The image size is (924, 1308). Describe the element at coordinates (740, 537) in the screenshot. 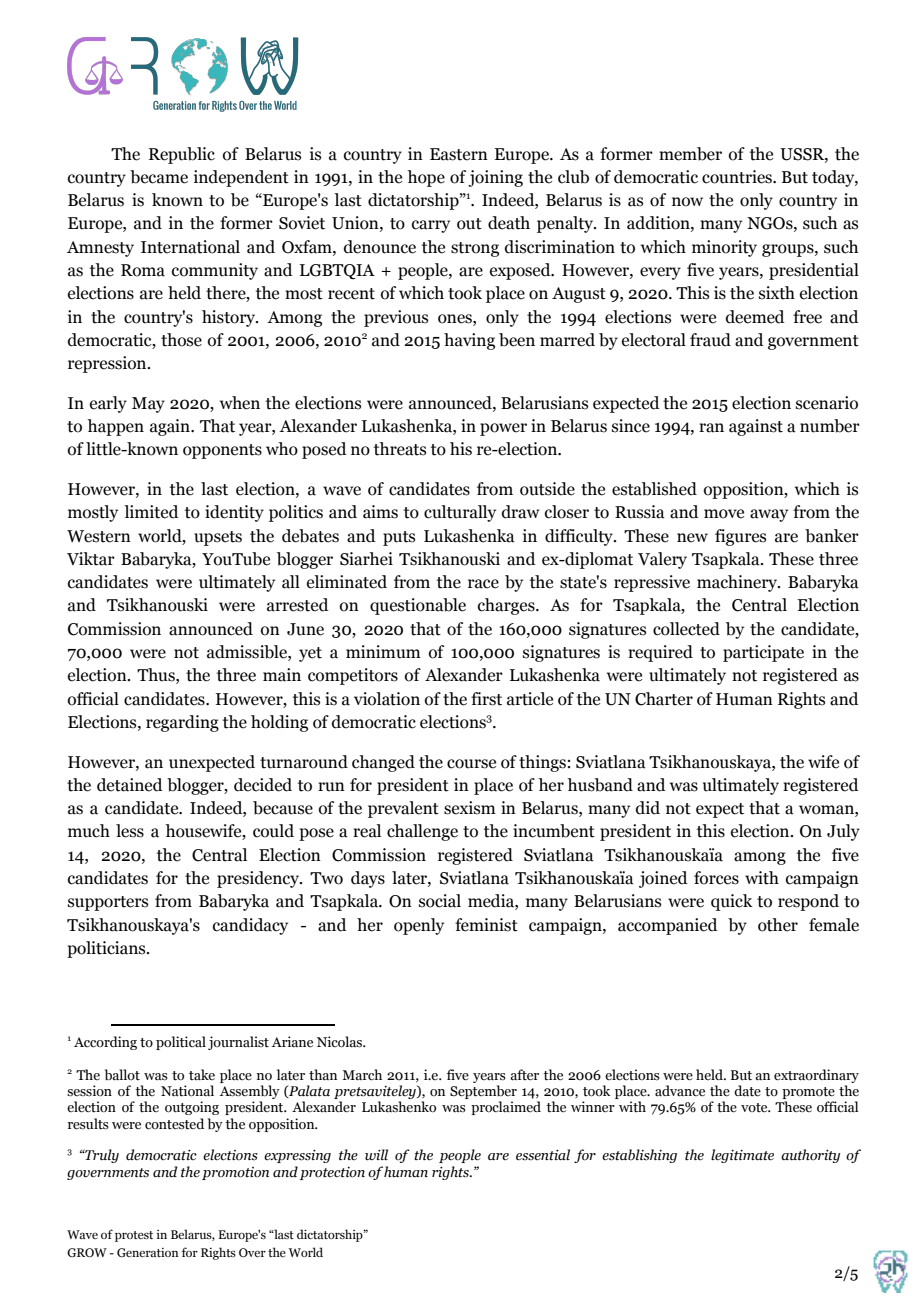

I see `figures` at that location.
